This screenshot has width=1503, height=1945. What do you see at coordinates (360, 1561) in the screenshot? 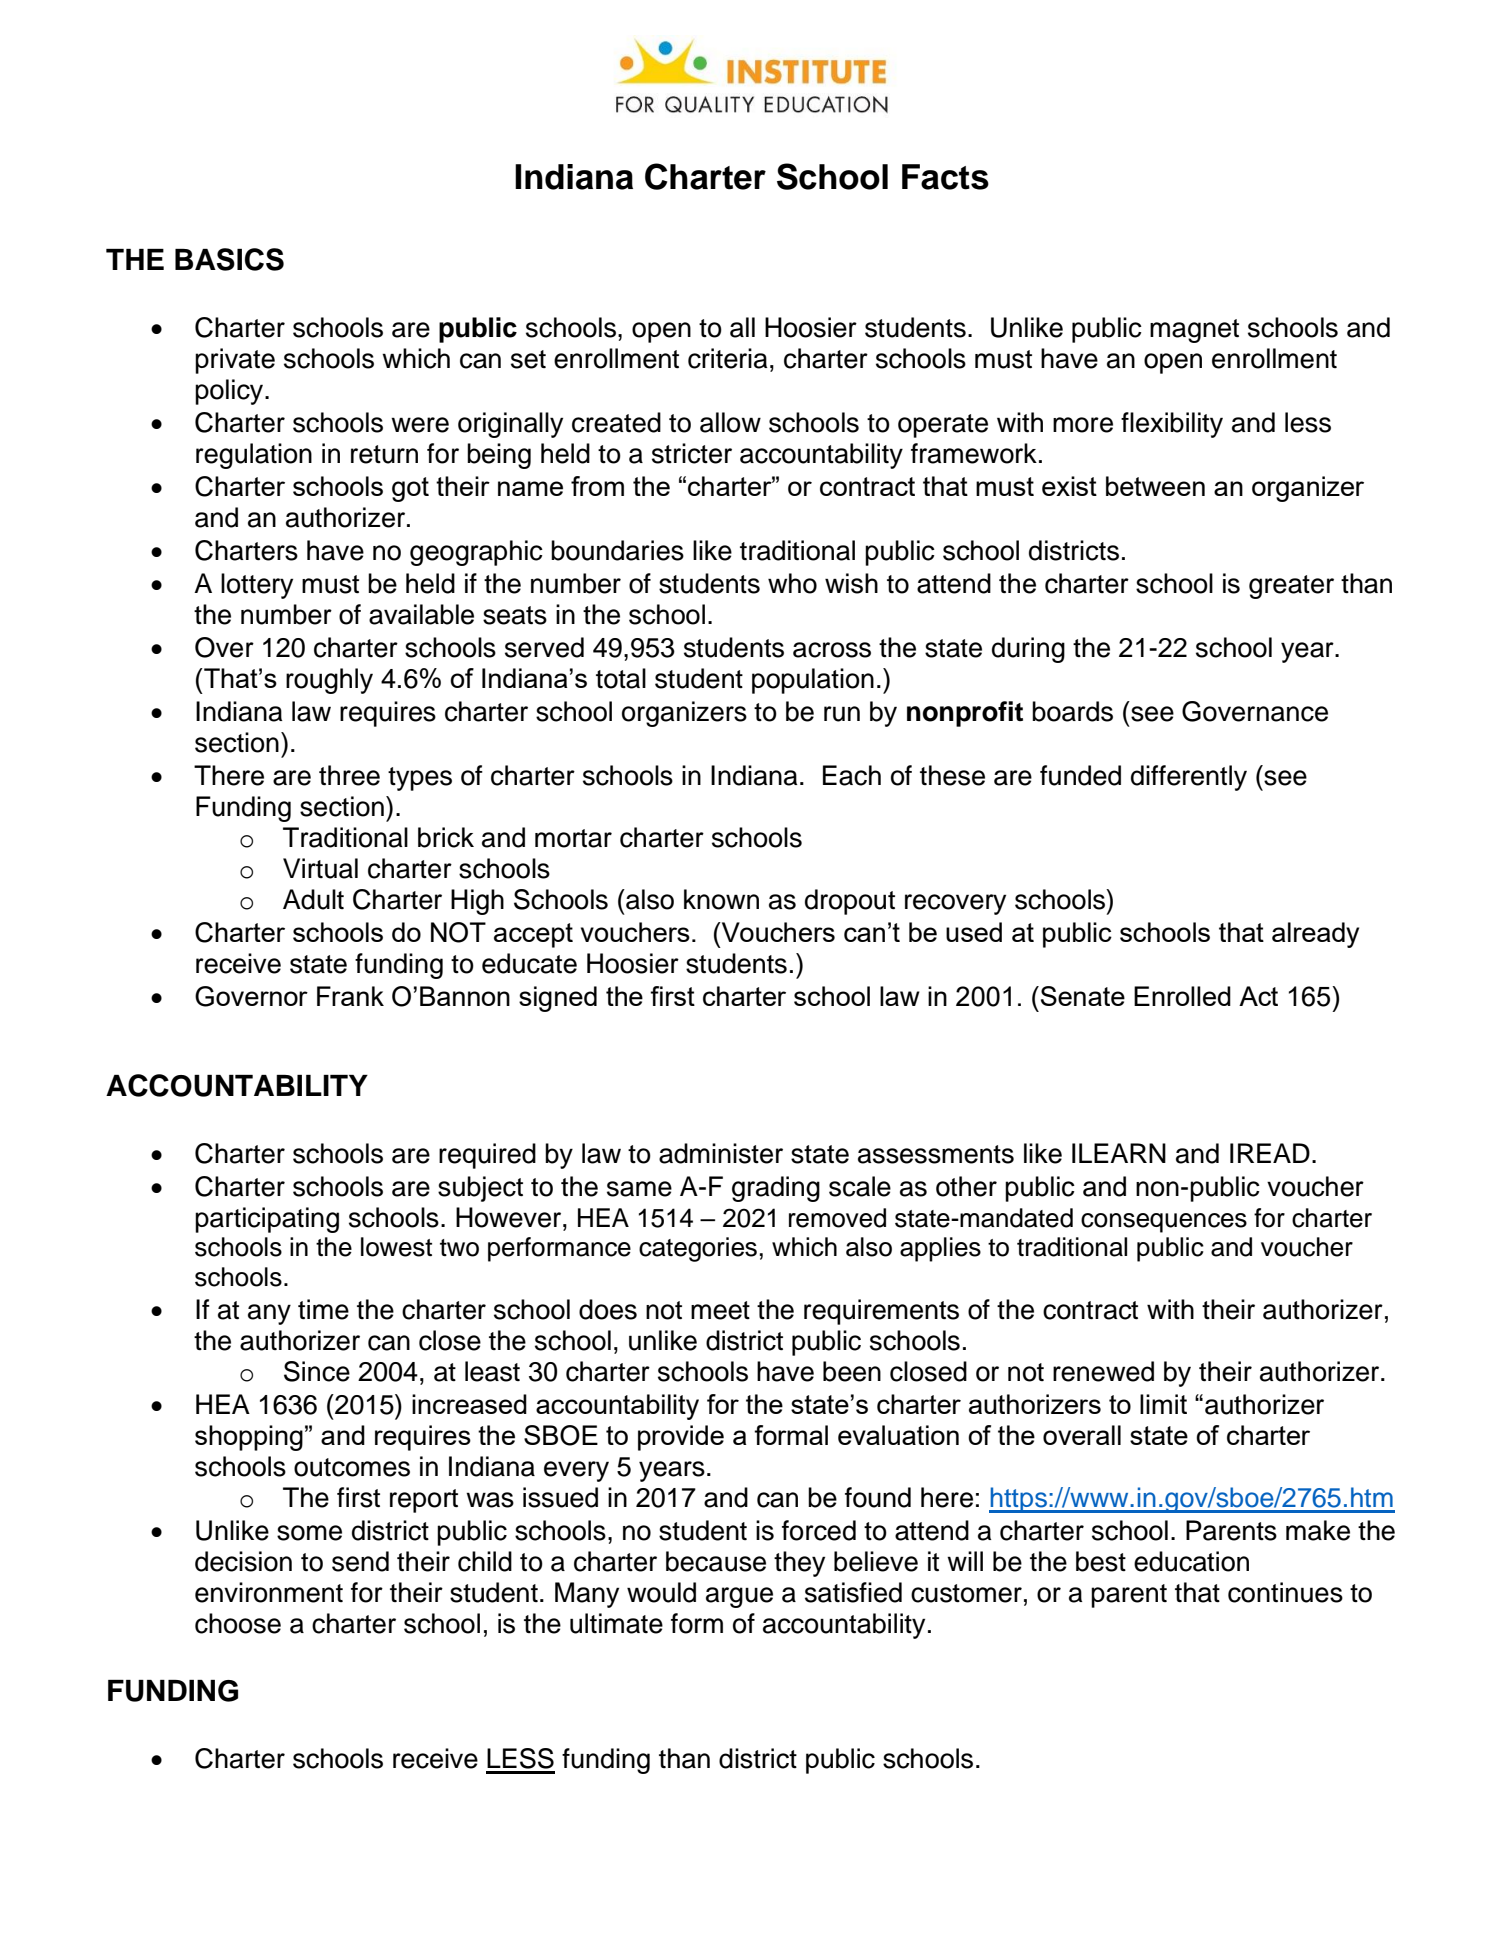
I see `send` at bounding box center [360, 1561].
